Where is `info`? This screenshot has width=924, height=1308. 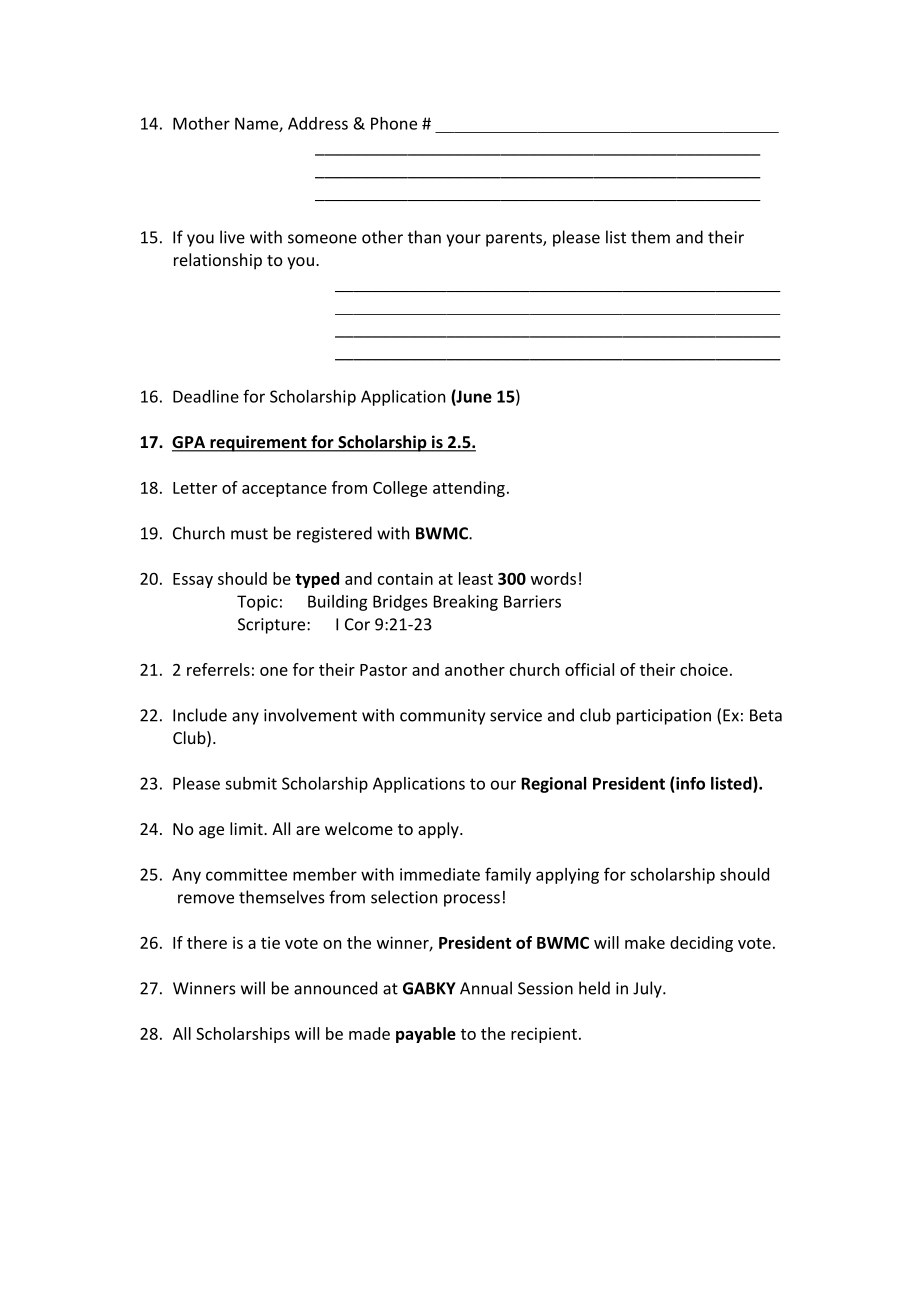
info is located at coordinates (690, 783).
